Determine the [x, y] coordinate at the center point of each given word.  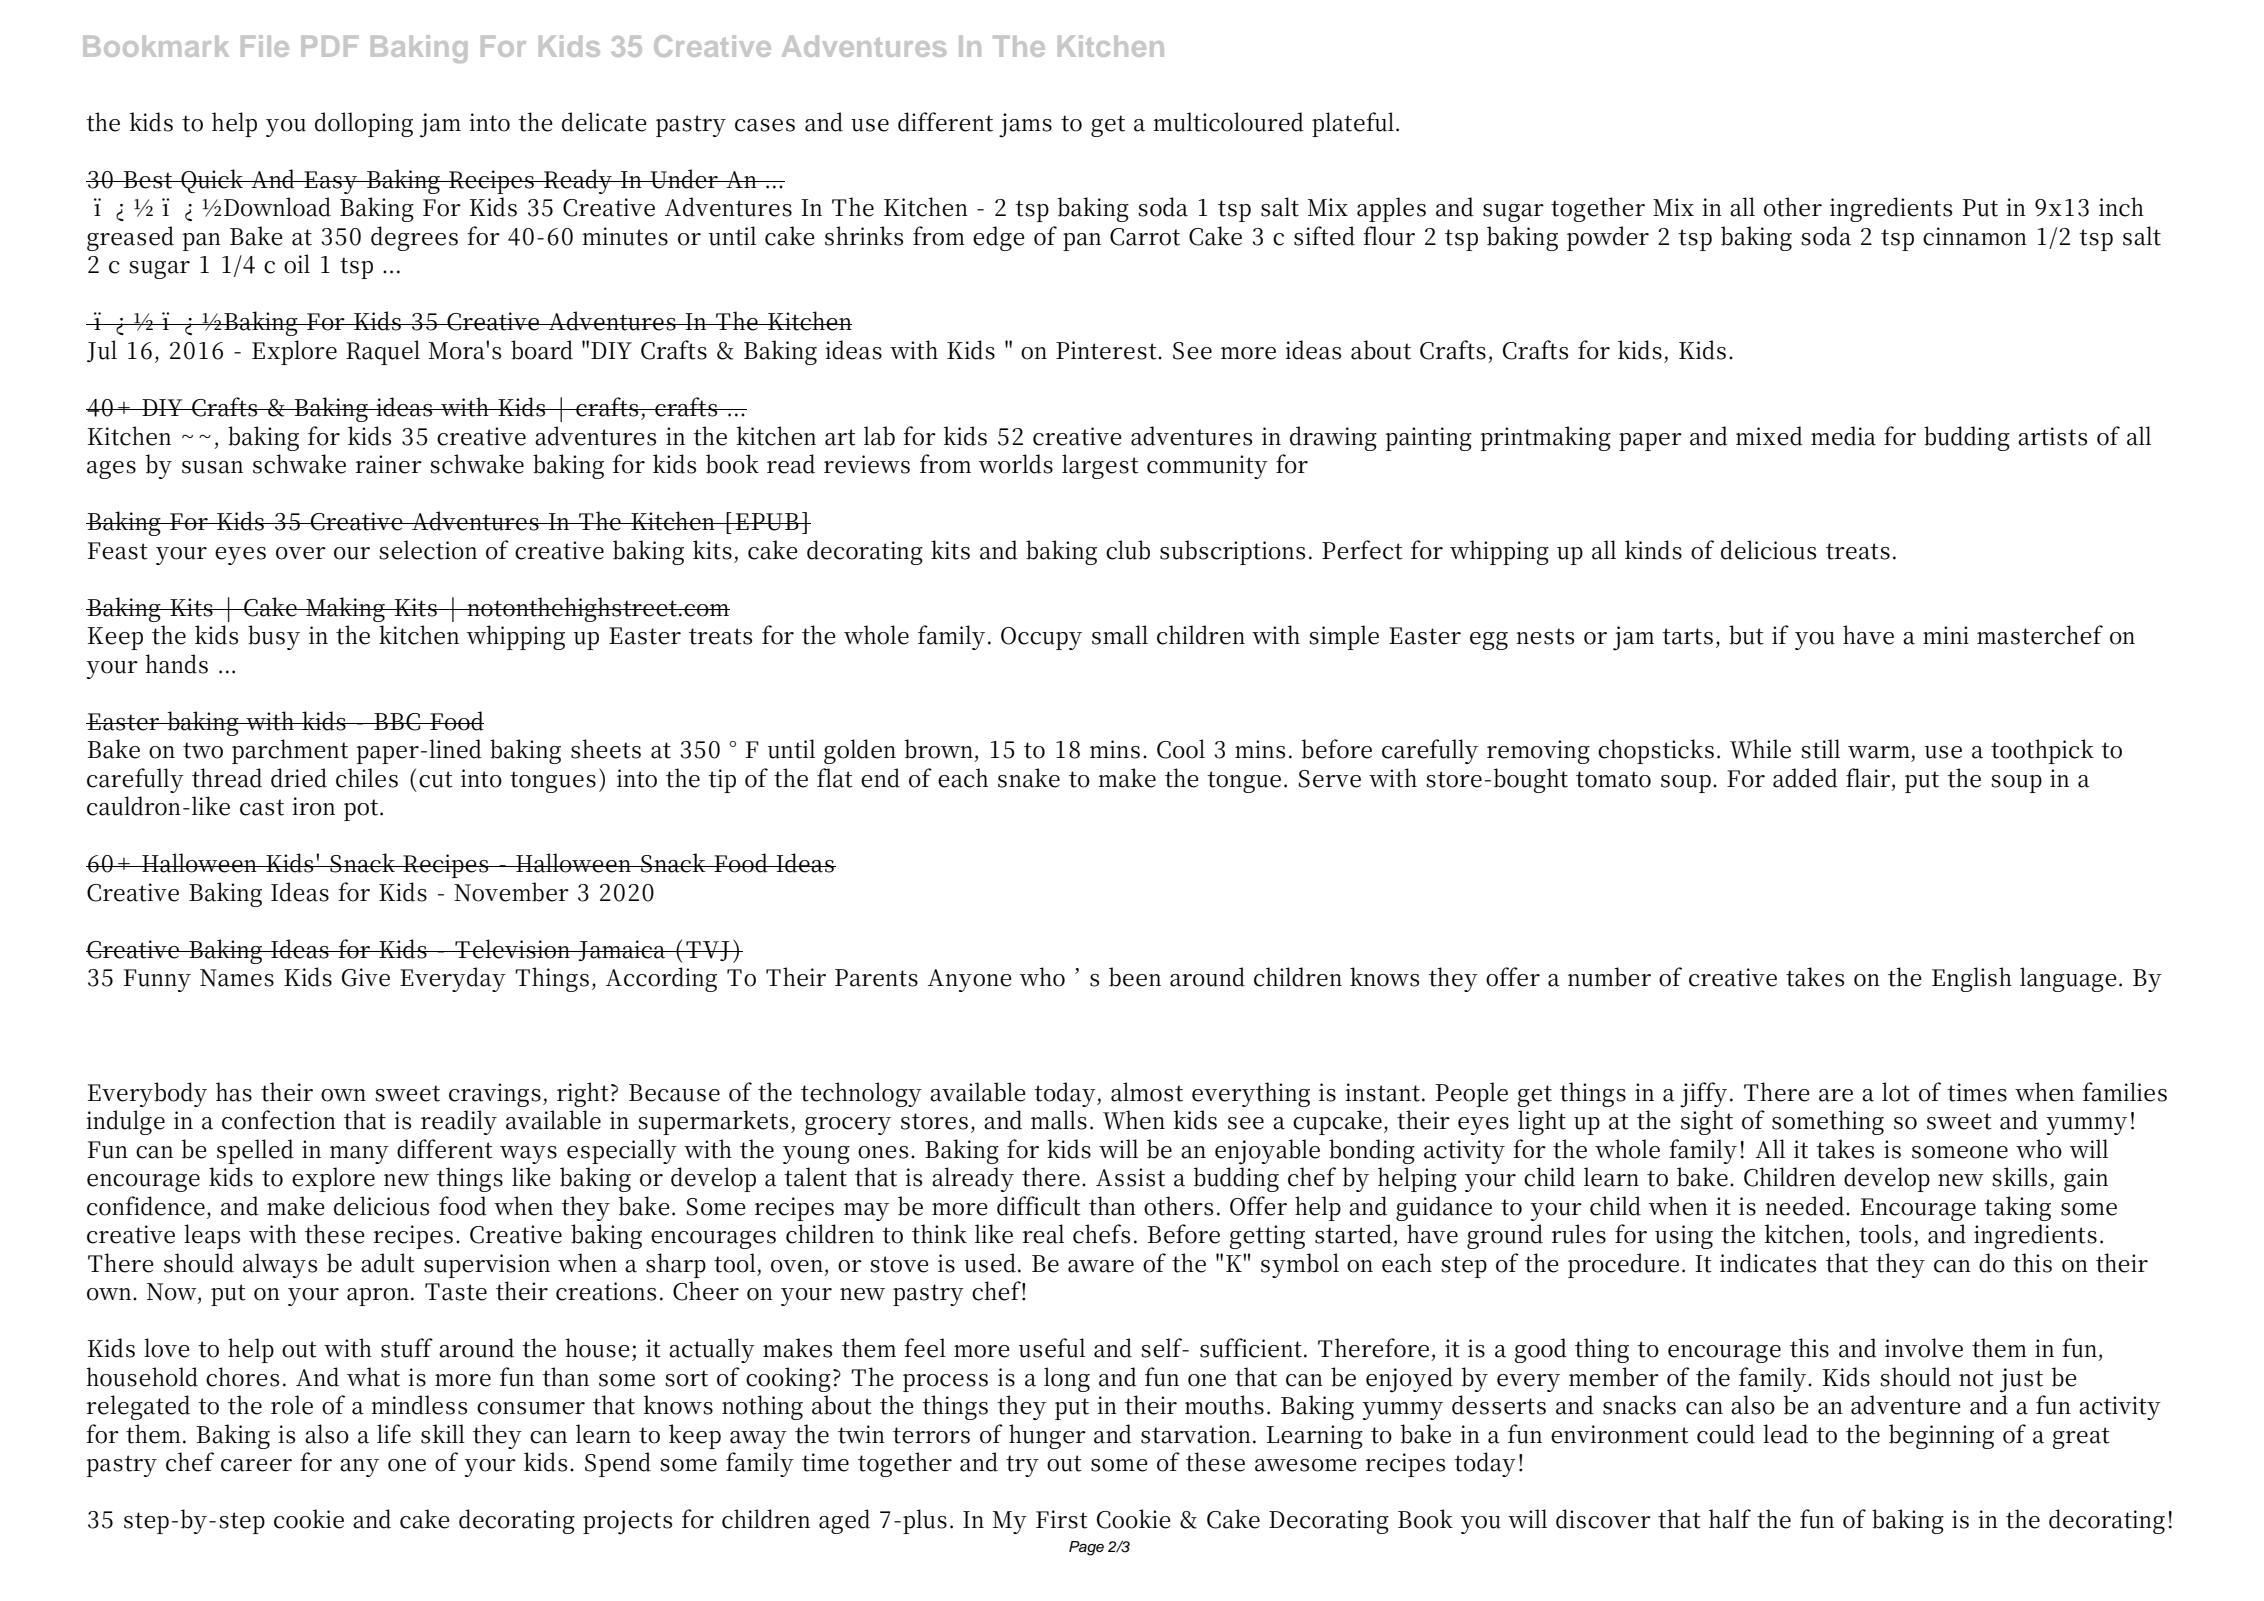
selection [428, 550]
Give [366, 977]
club [1128, 550]
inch [2121, 207]
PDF [329, 46]
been [1135, 977]
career [256, 1465]
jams [1025, 125]
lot [1896, 1092]
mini [1946, 635]
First [1062, 1519]
